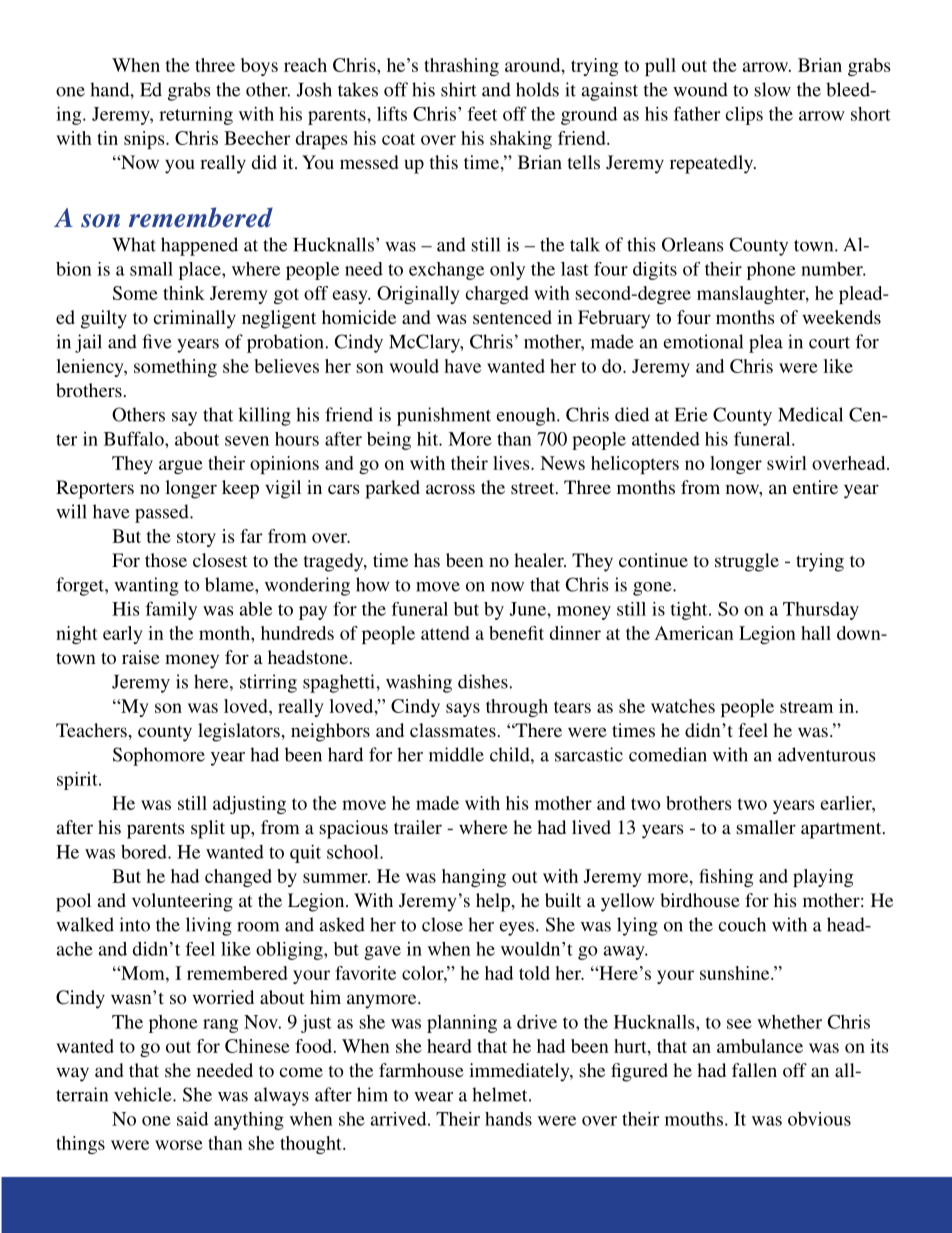  I want to click on slow, so click(772, 89).
